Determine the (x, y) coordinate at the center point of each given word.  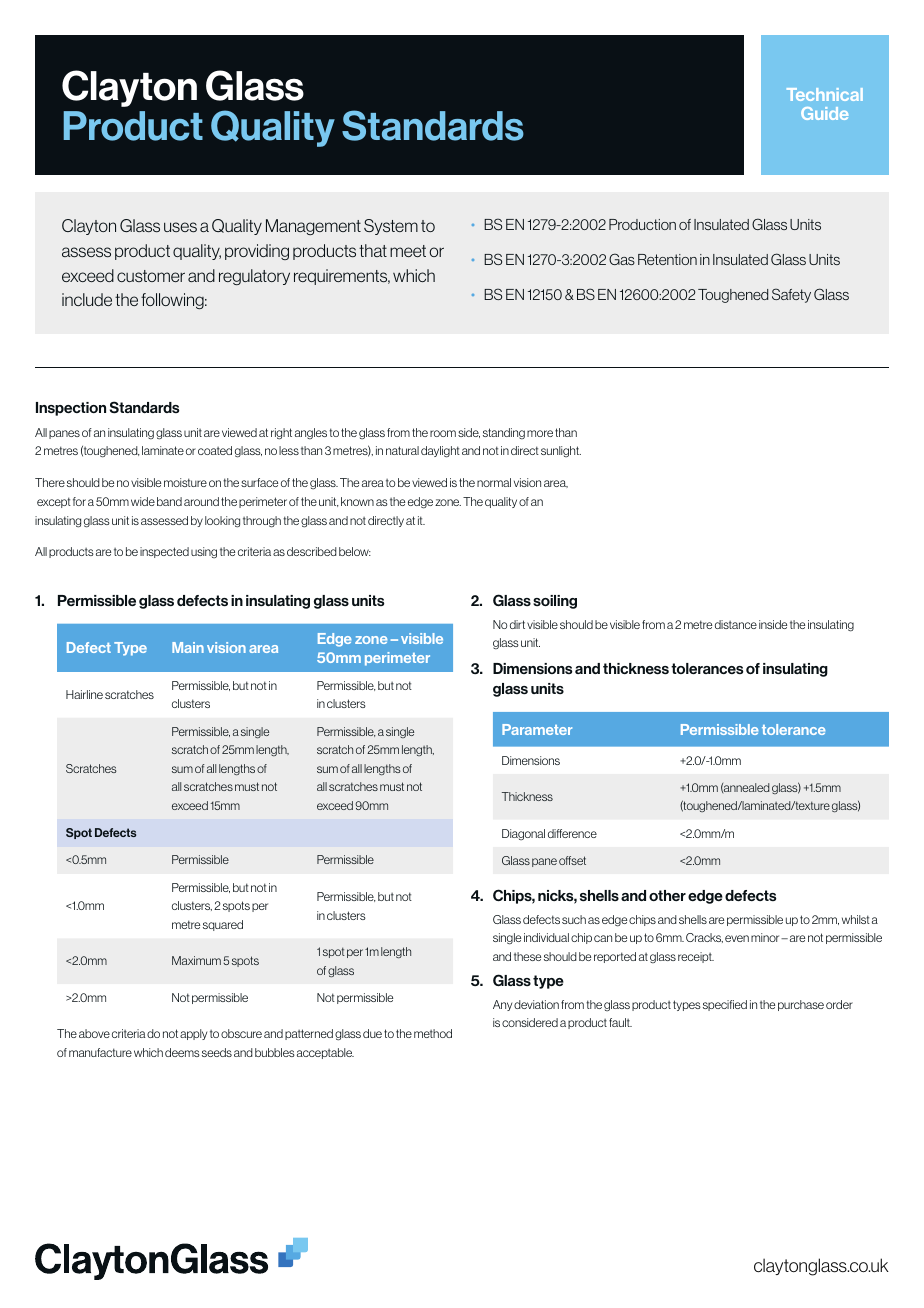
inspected (164, 552)
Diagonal (523, 834)
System (391, 227)
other (667, 895)
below (355, 551)
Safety (791, 295)
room (443, 433)
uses (180, 227)
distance (736, 624)
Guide (824, 113)
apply (193, 1034)
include (87, 299)
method (433, 1033)
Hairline (84, 694)
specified (725, 1005)
